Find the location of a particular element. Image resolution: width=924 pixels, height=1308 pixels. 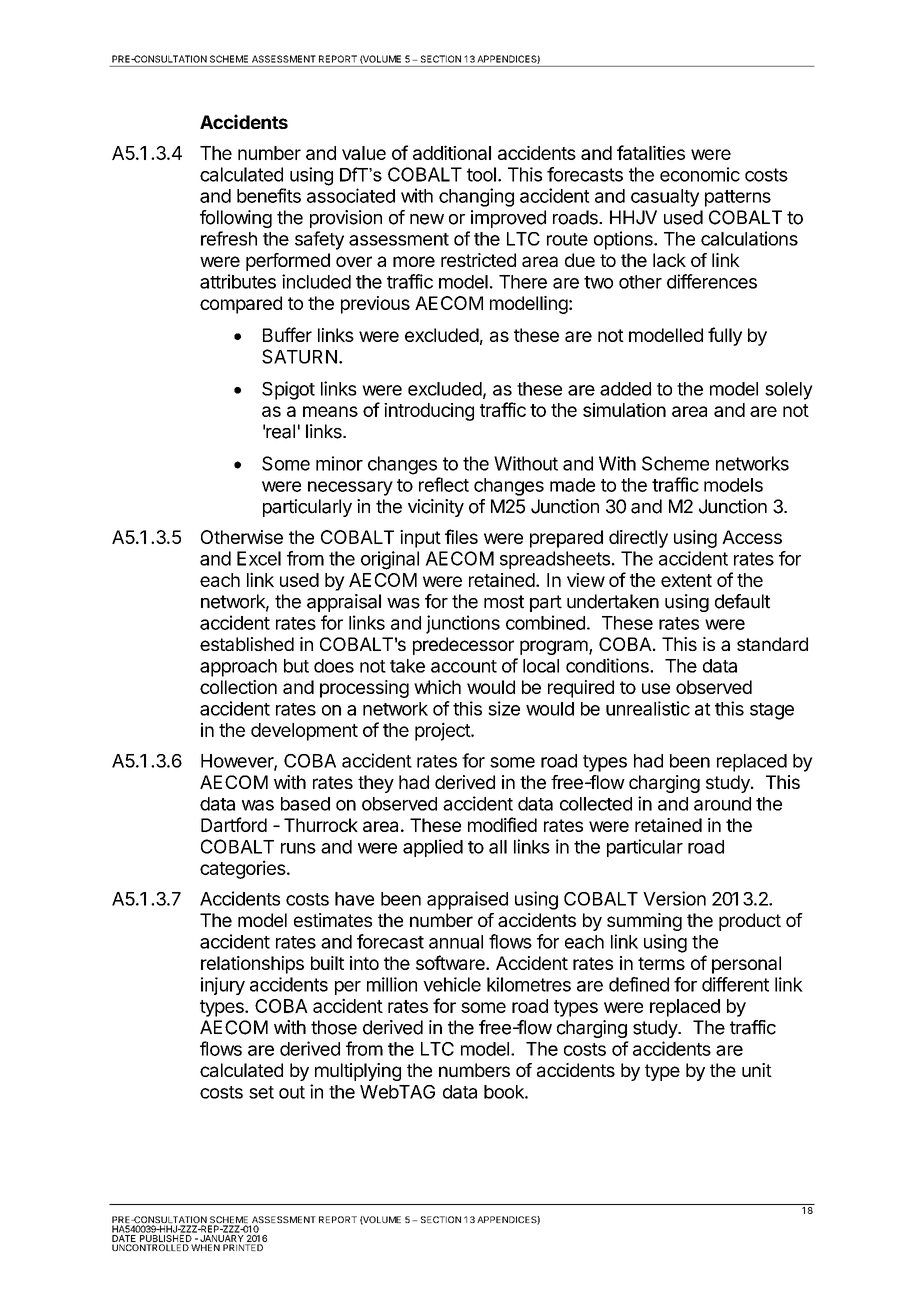

most is located at coordinates (504, 602).
